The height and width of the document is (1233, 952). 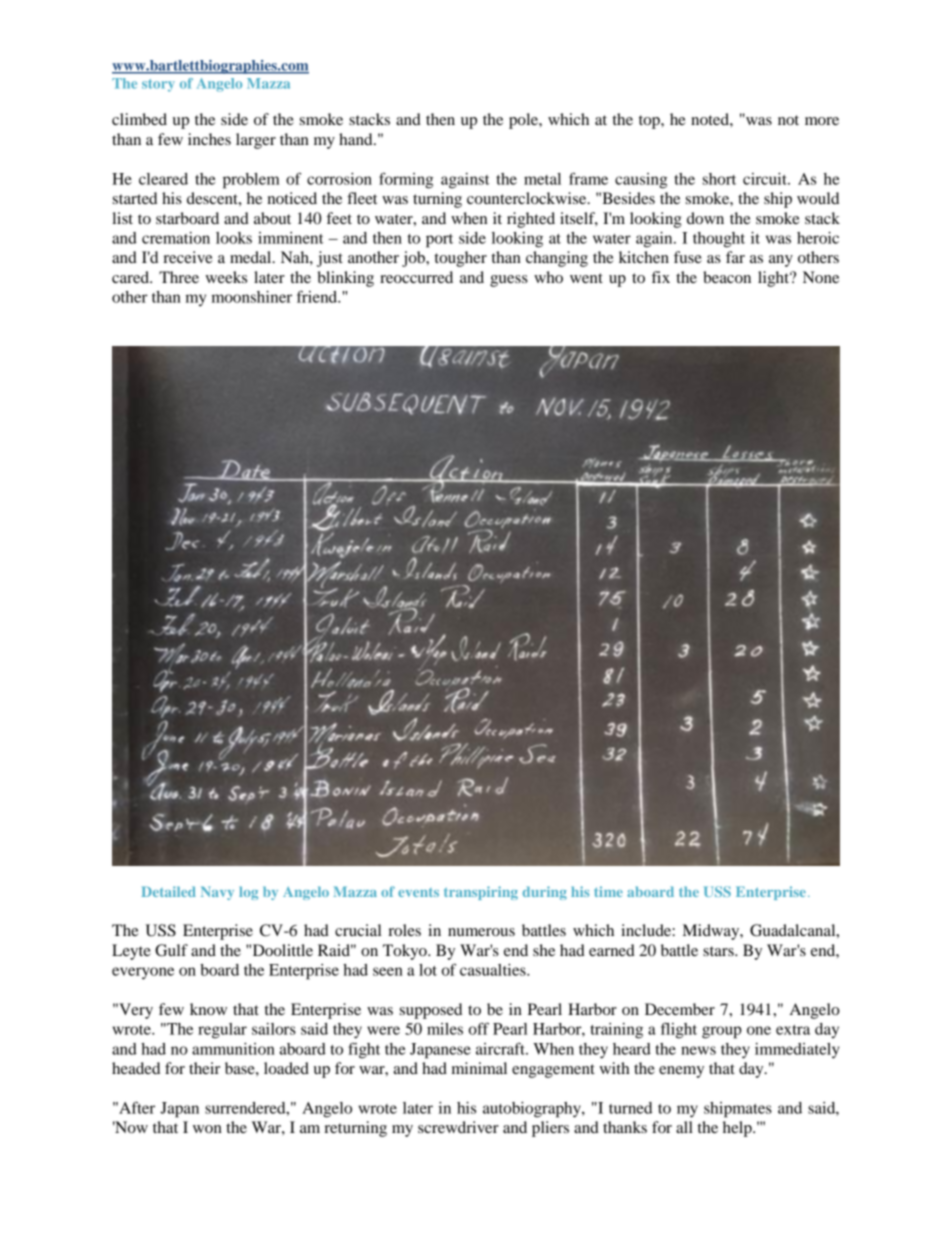 What do you see at coordinates (481, 893) in the document?
I see `transpiring` at bounding box center [481, 893].
